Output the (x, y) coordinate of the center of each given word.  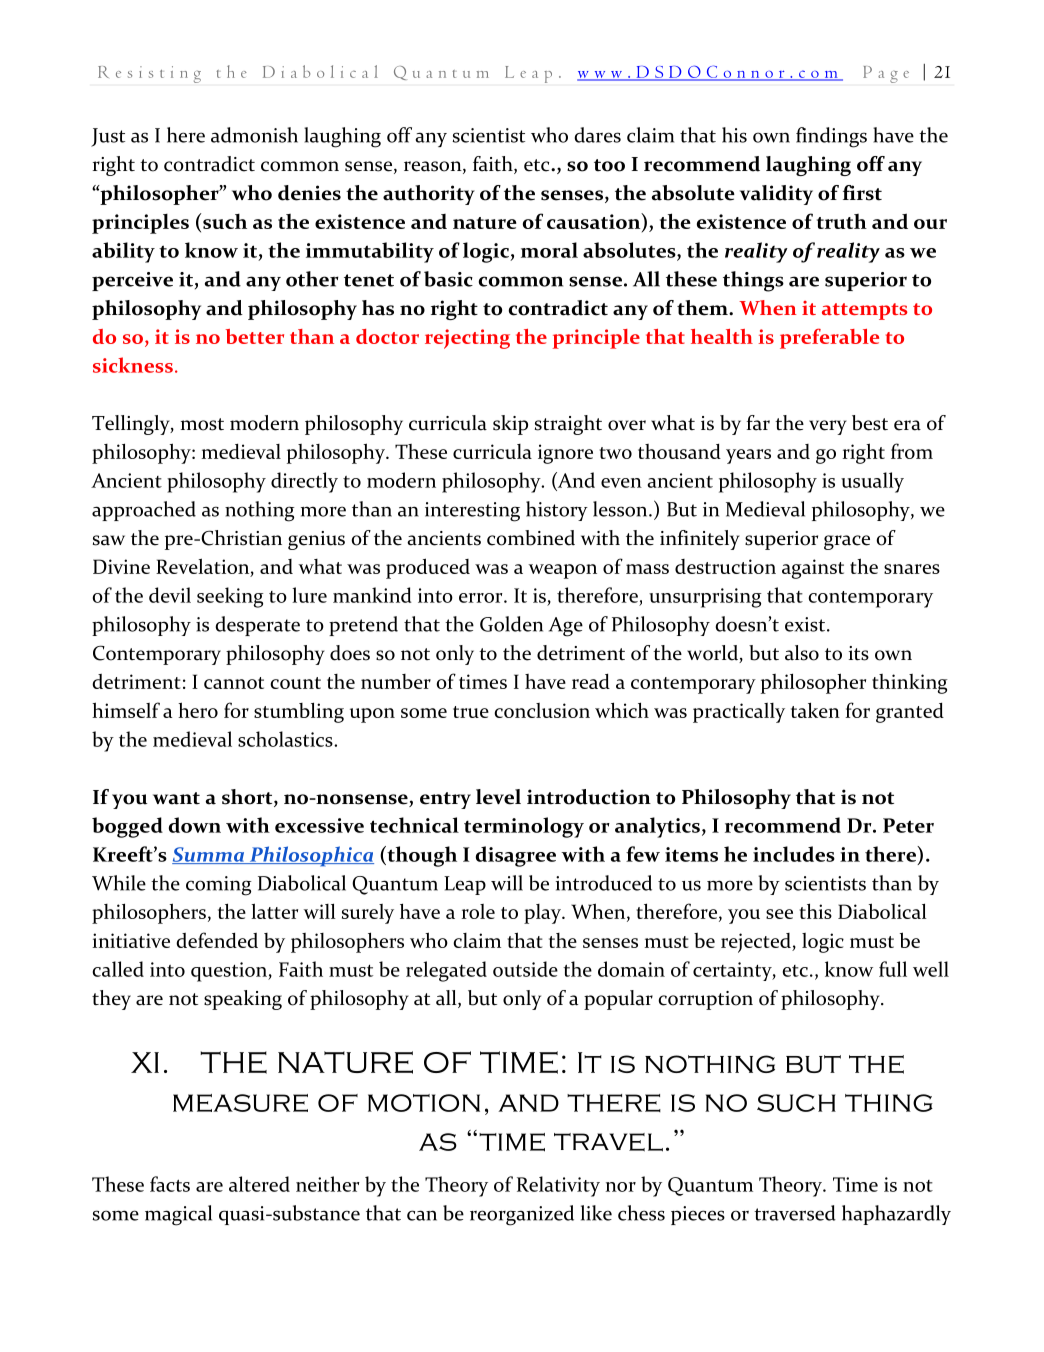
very (828, 427)
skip (510, 425)
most (202, 424)
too (609, 165)
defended (217, 940)
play (543, 914)
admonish (254, 135)
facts (170, 1184)
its (859, 653)
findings (831, 137)
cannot (234, 683)
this (815, 911)
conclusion (542, 710)
